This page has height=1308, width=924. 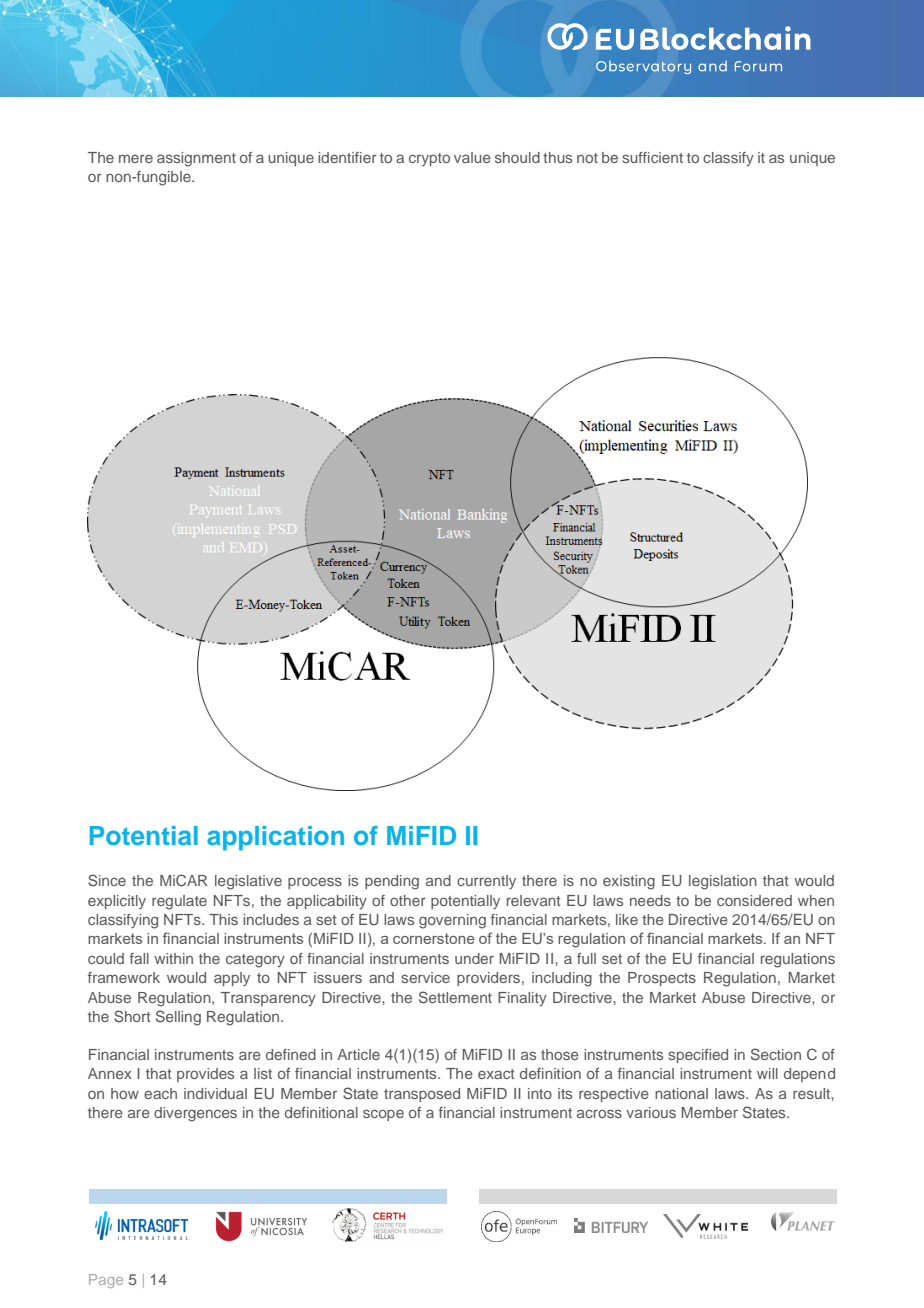 I want to click on legislation, so click(x=723, y=882).
